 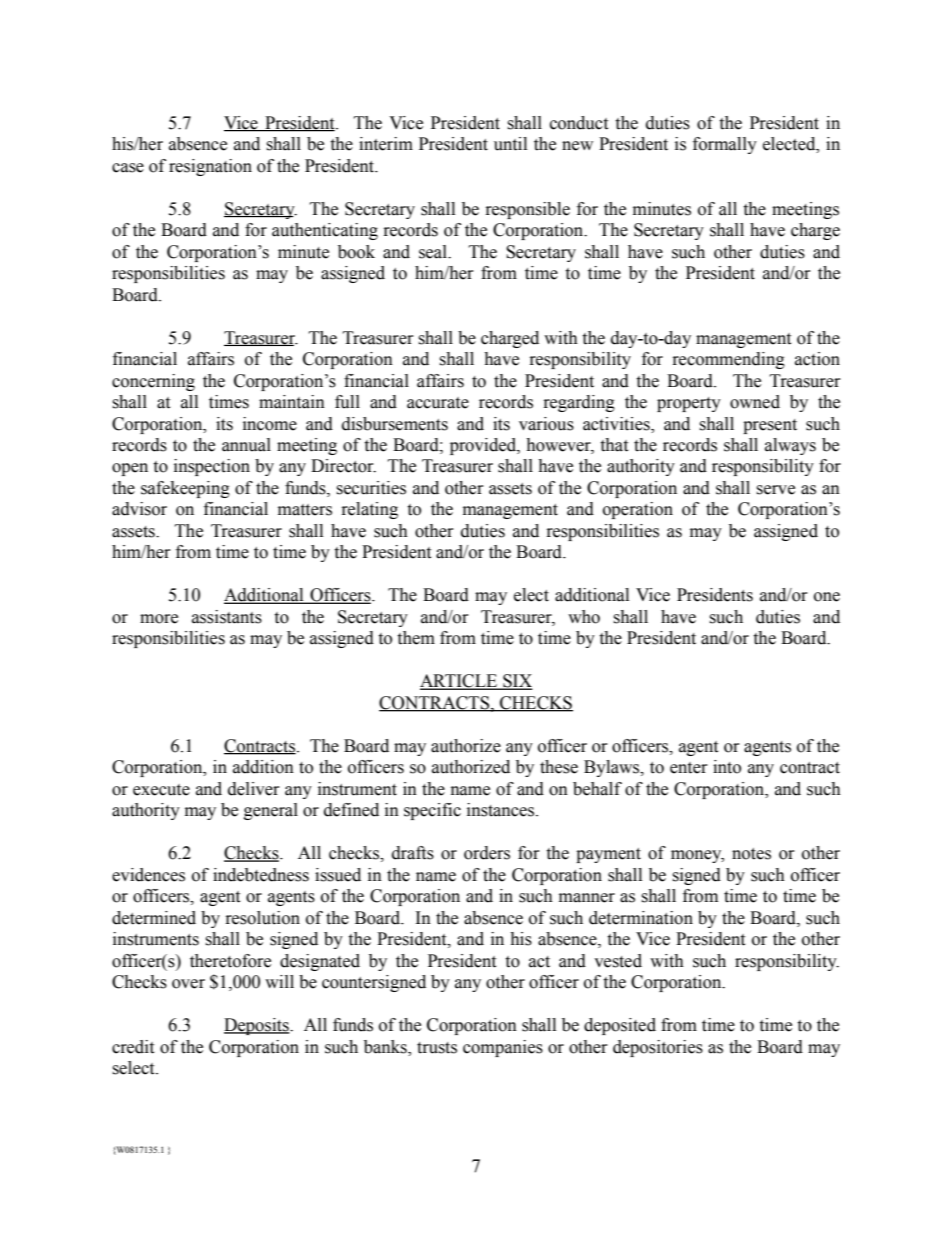 I want to click on them, so click(x=416, y=638).
